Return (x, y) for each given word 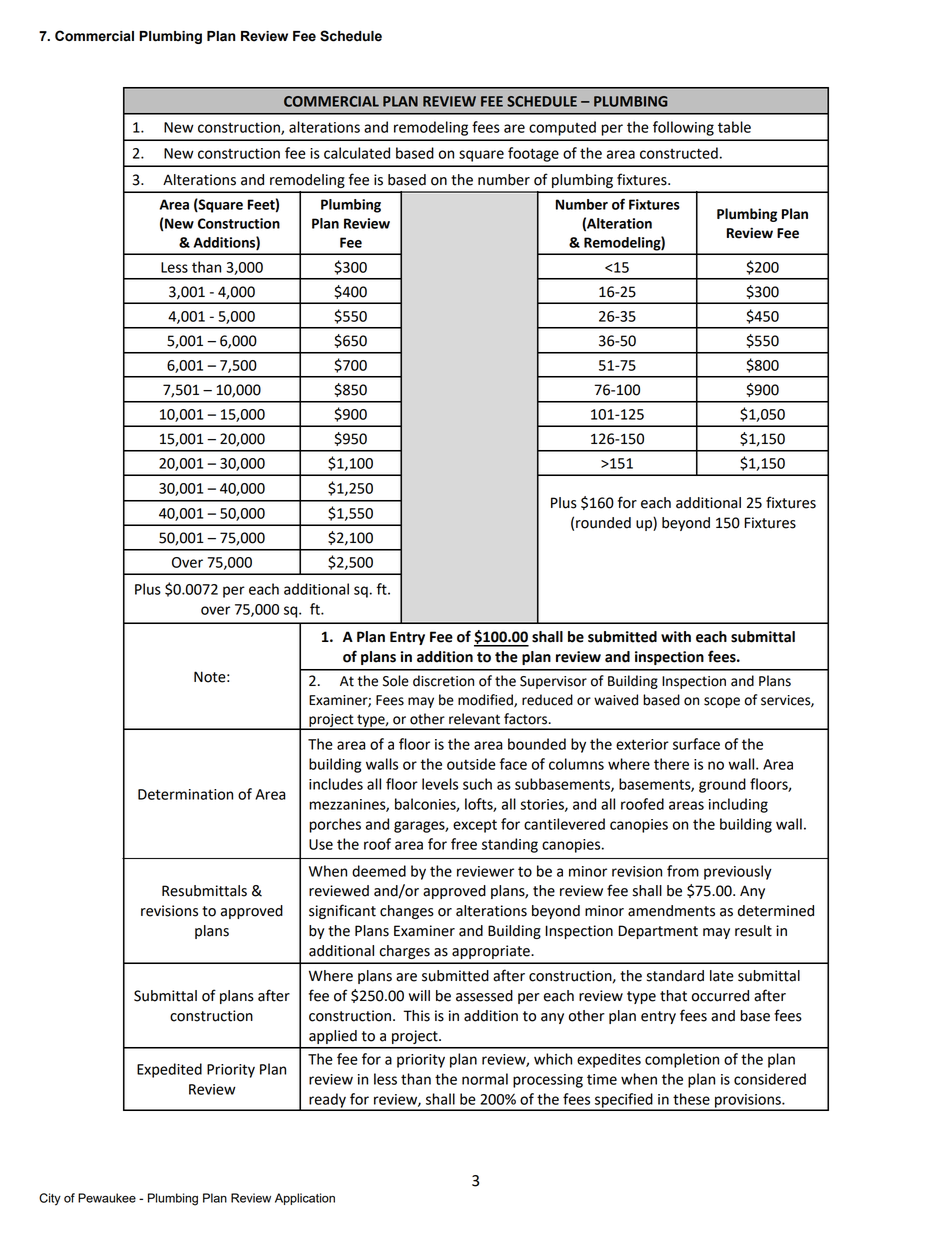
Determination (185, 794)
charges (405, 952)
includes (336, 784)
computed (562, 128)
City (50, 1199)
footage (533, 154)
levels (440, 784)
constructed (679, 153)
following (683, 128)
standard (675, 976)
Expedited (169, 1070)
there (671, 764)
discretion (443, 681)
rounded (603, 523)
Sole (396, 681)
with (676, 637)
